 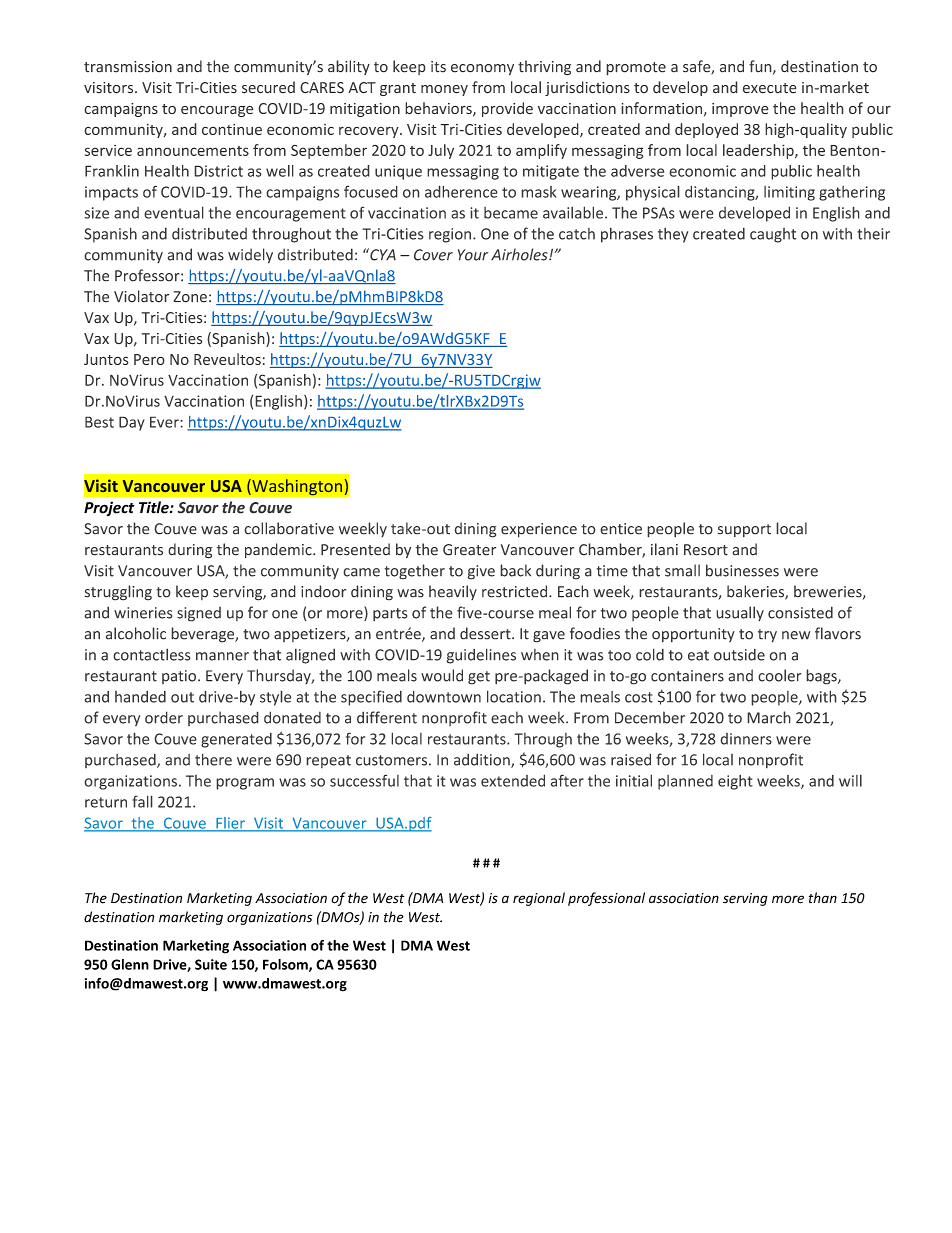 I want to click on professional, so click(x=606, y=899).
